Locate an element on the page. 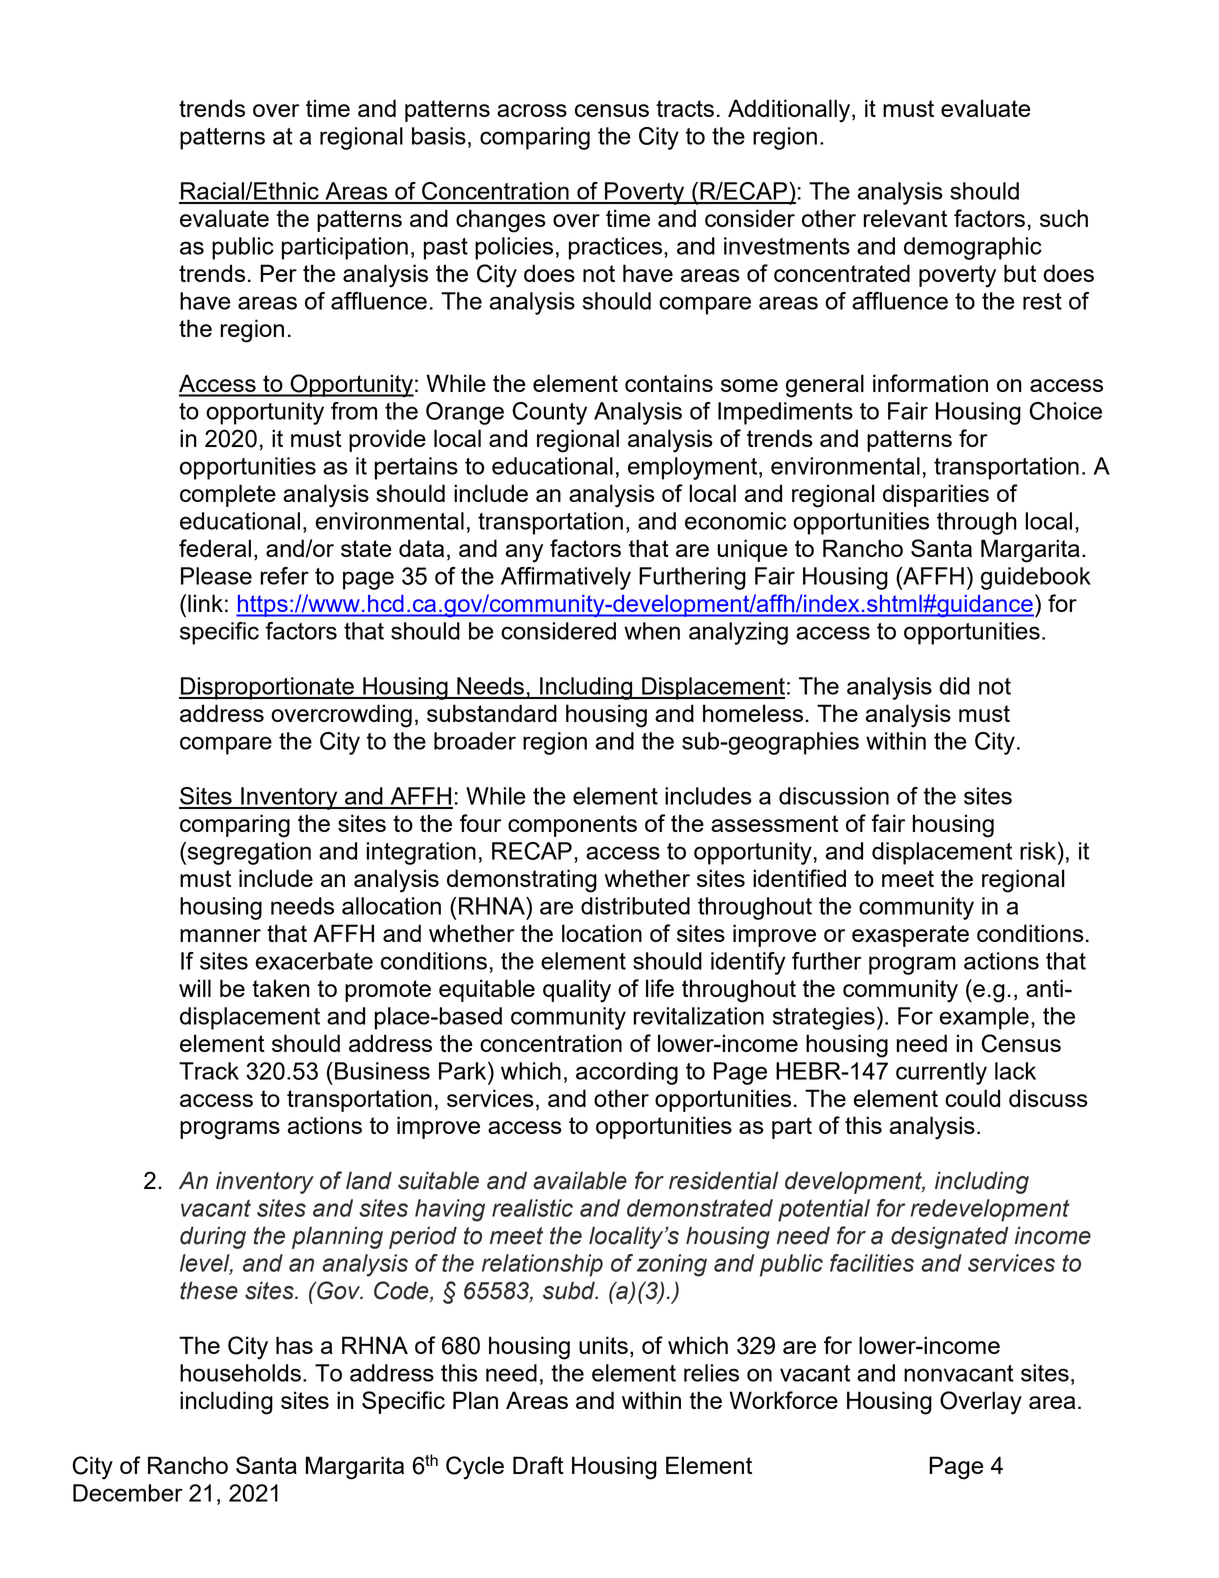  Disproportionate is located at coordinates (267, 688).
